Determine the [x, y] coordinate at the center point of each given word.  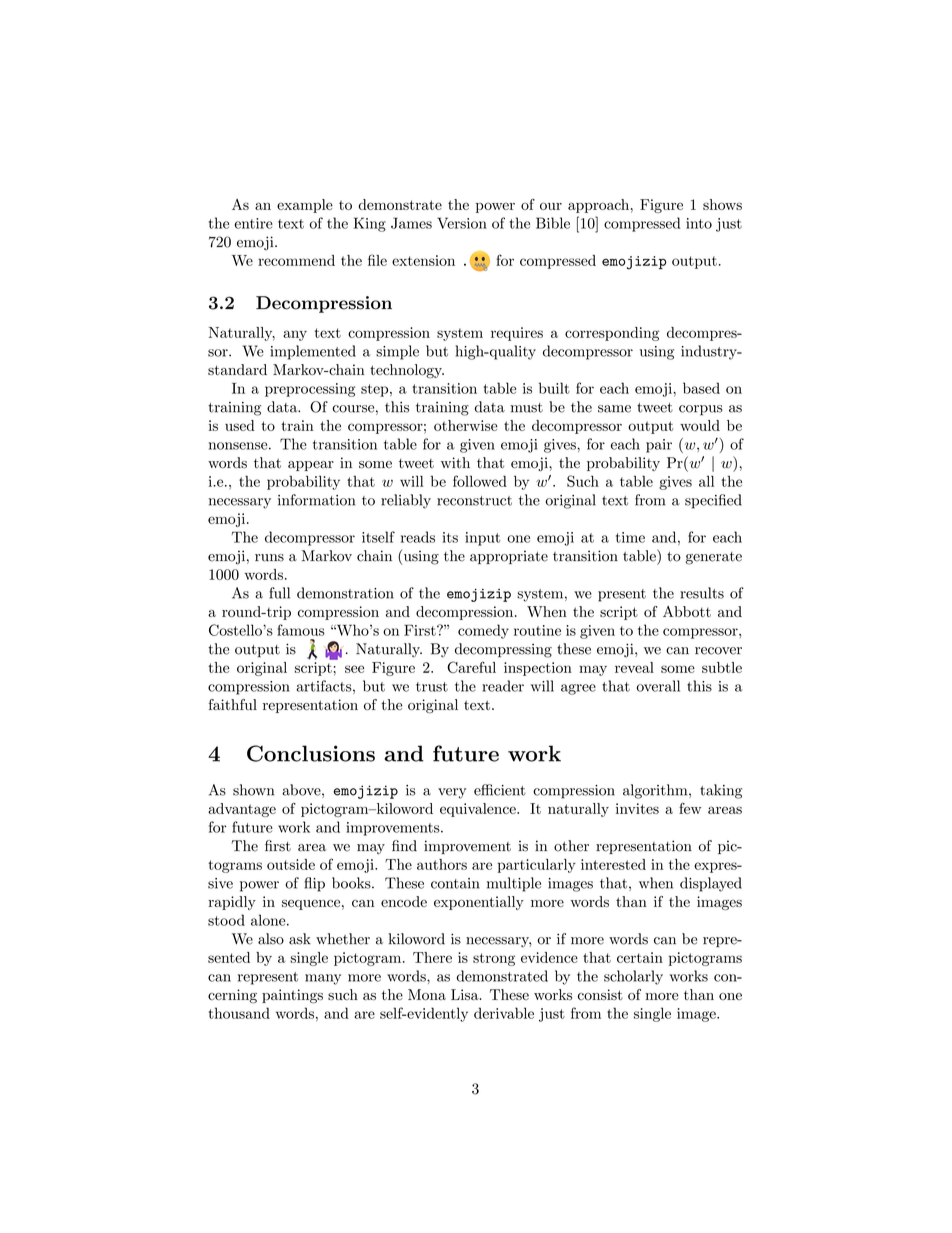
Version [462, 223]
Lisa [466, 994]
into [699, 223]
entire [254, 223]
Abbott [687, 611]
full [279, 593]
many [323, 979]
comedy [483, 631]
